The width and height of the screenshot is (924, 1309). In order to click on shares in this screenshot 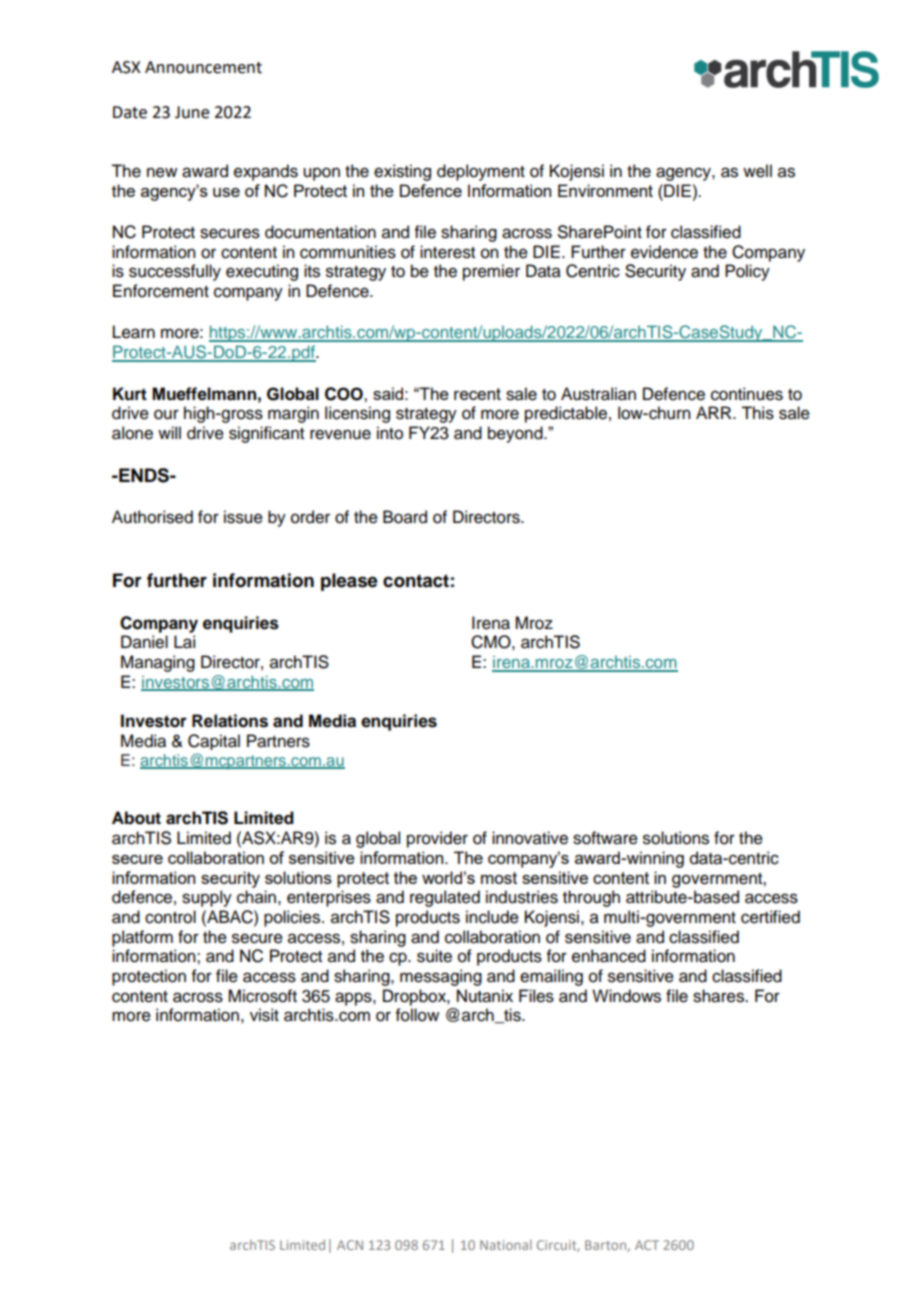, I will do `click(719, 996)`.
